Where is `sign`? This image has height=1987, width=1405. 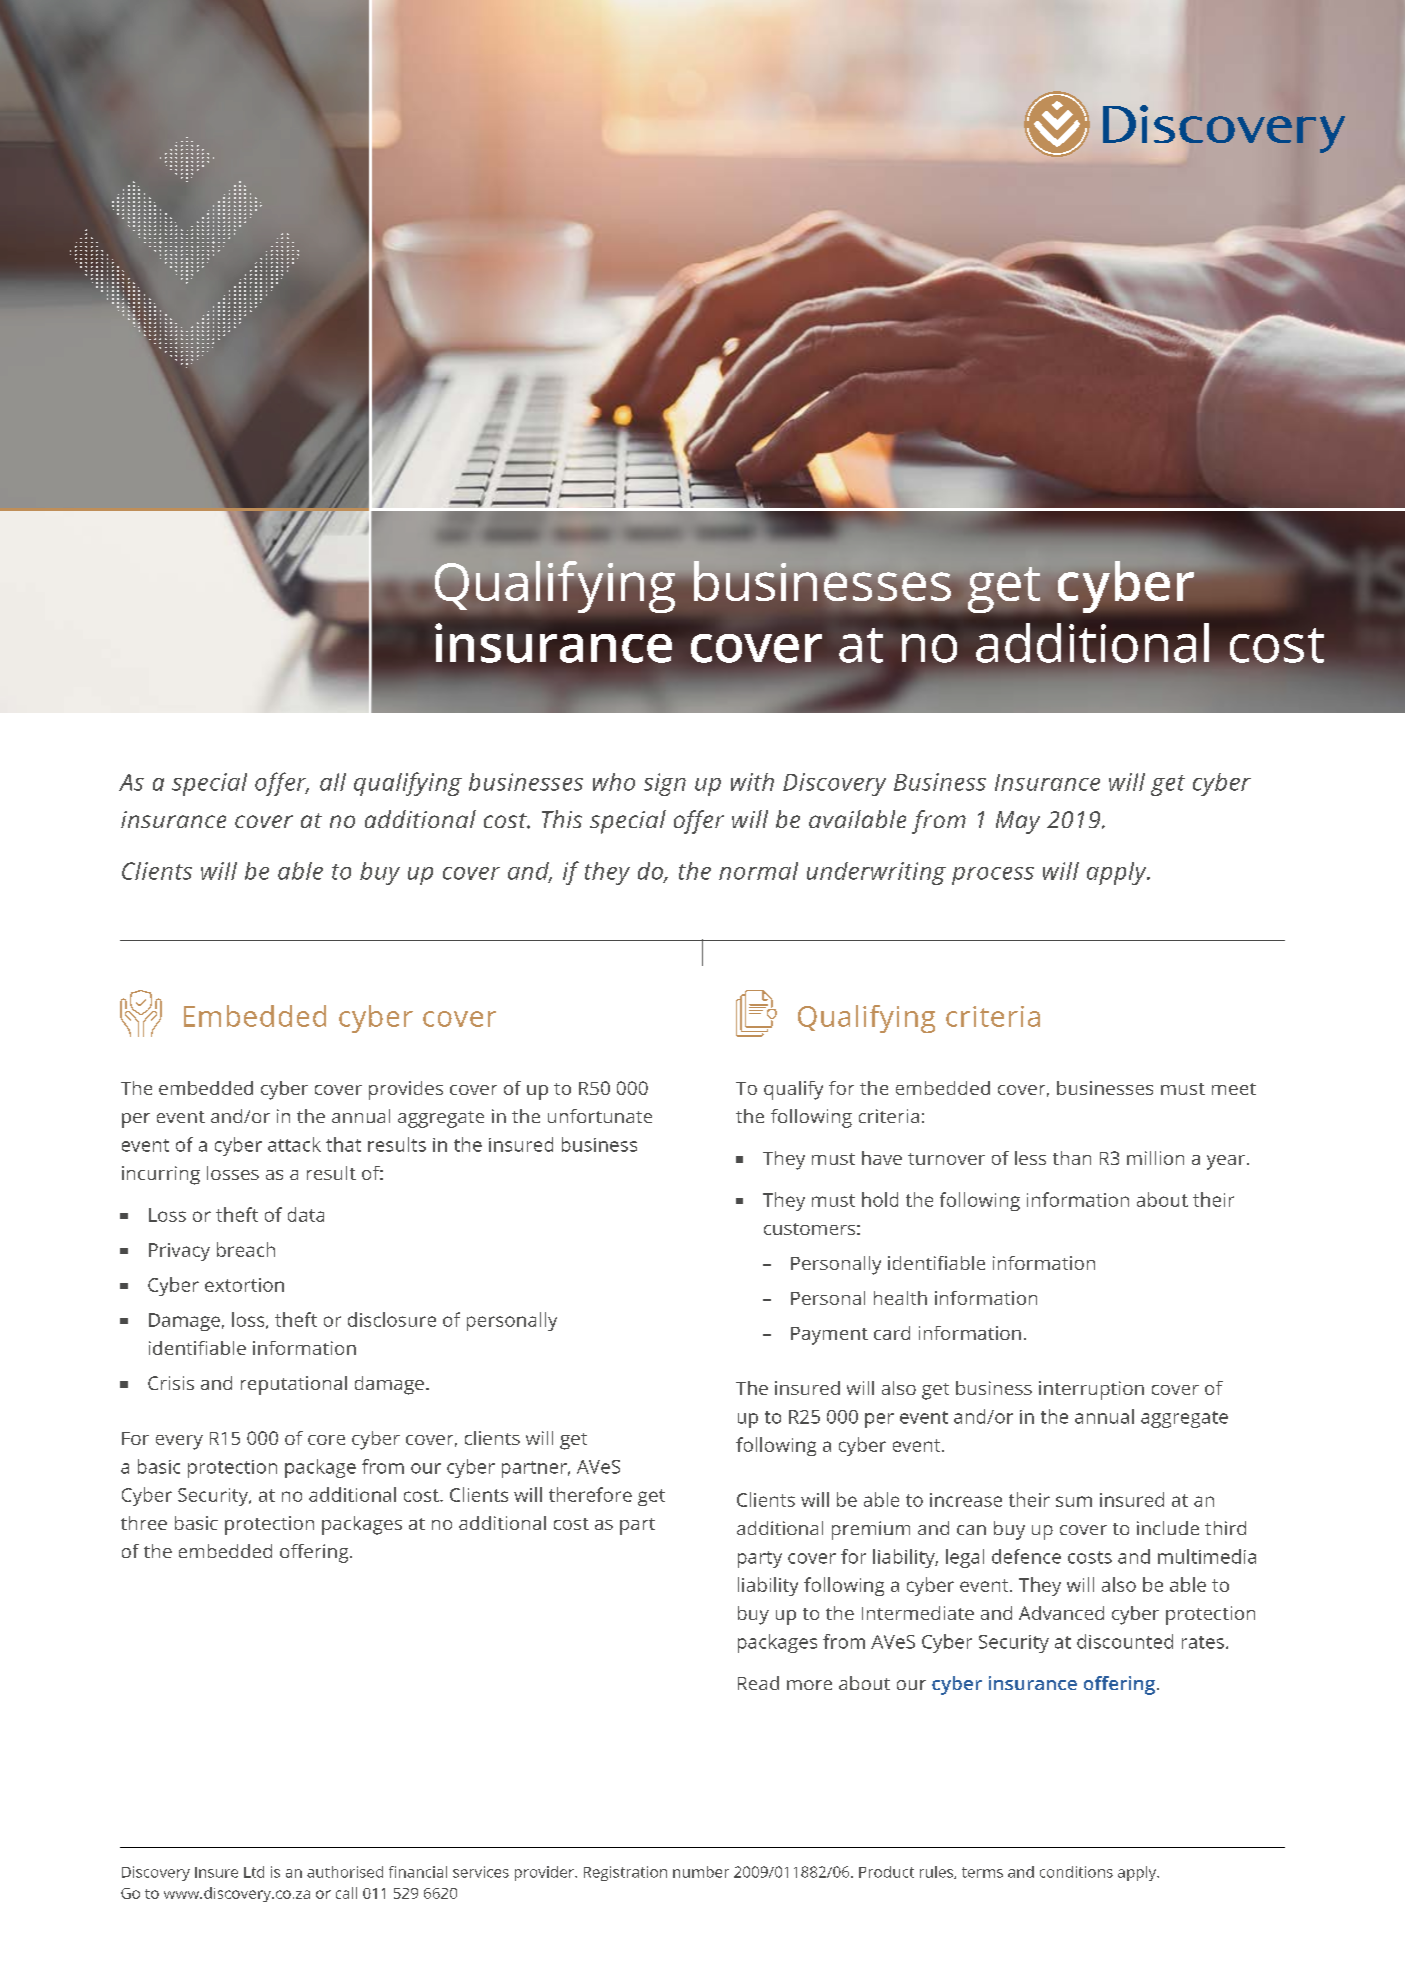 sign is located at coordinates (665, 784).
